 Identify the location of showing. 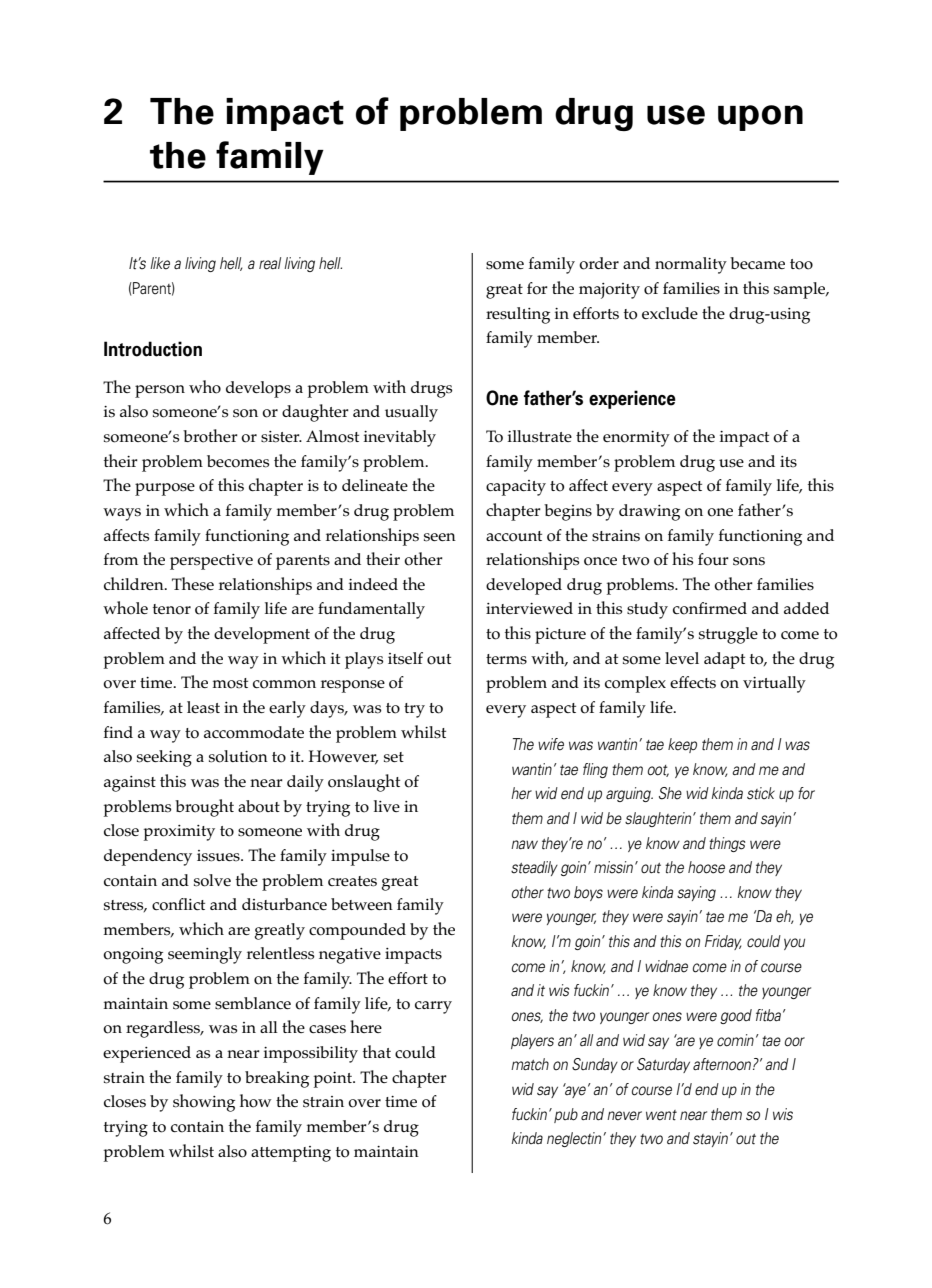
(204, 1103).
